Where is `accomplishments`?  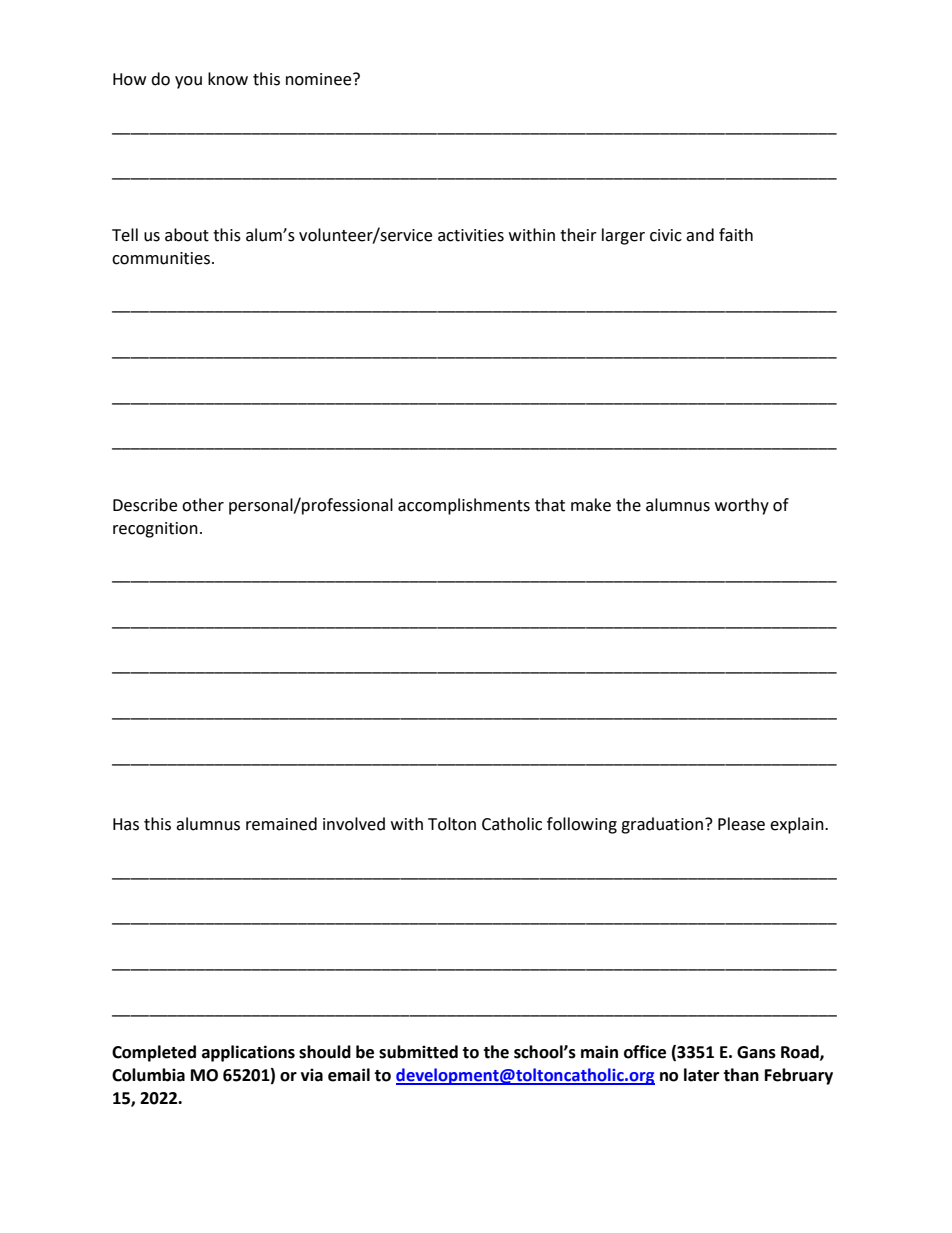
accomplishments is located at coordinates (464, 506).
